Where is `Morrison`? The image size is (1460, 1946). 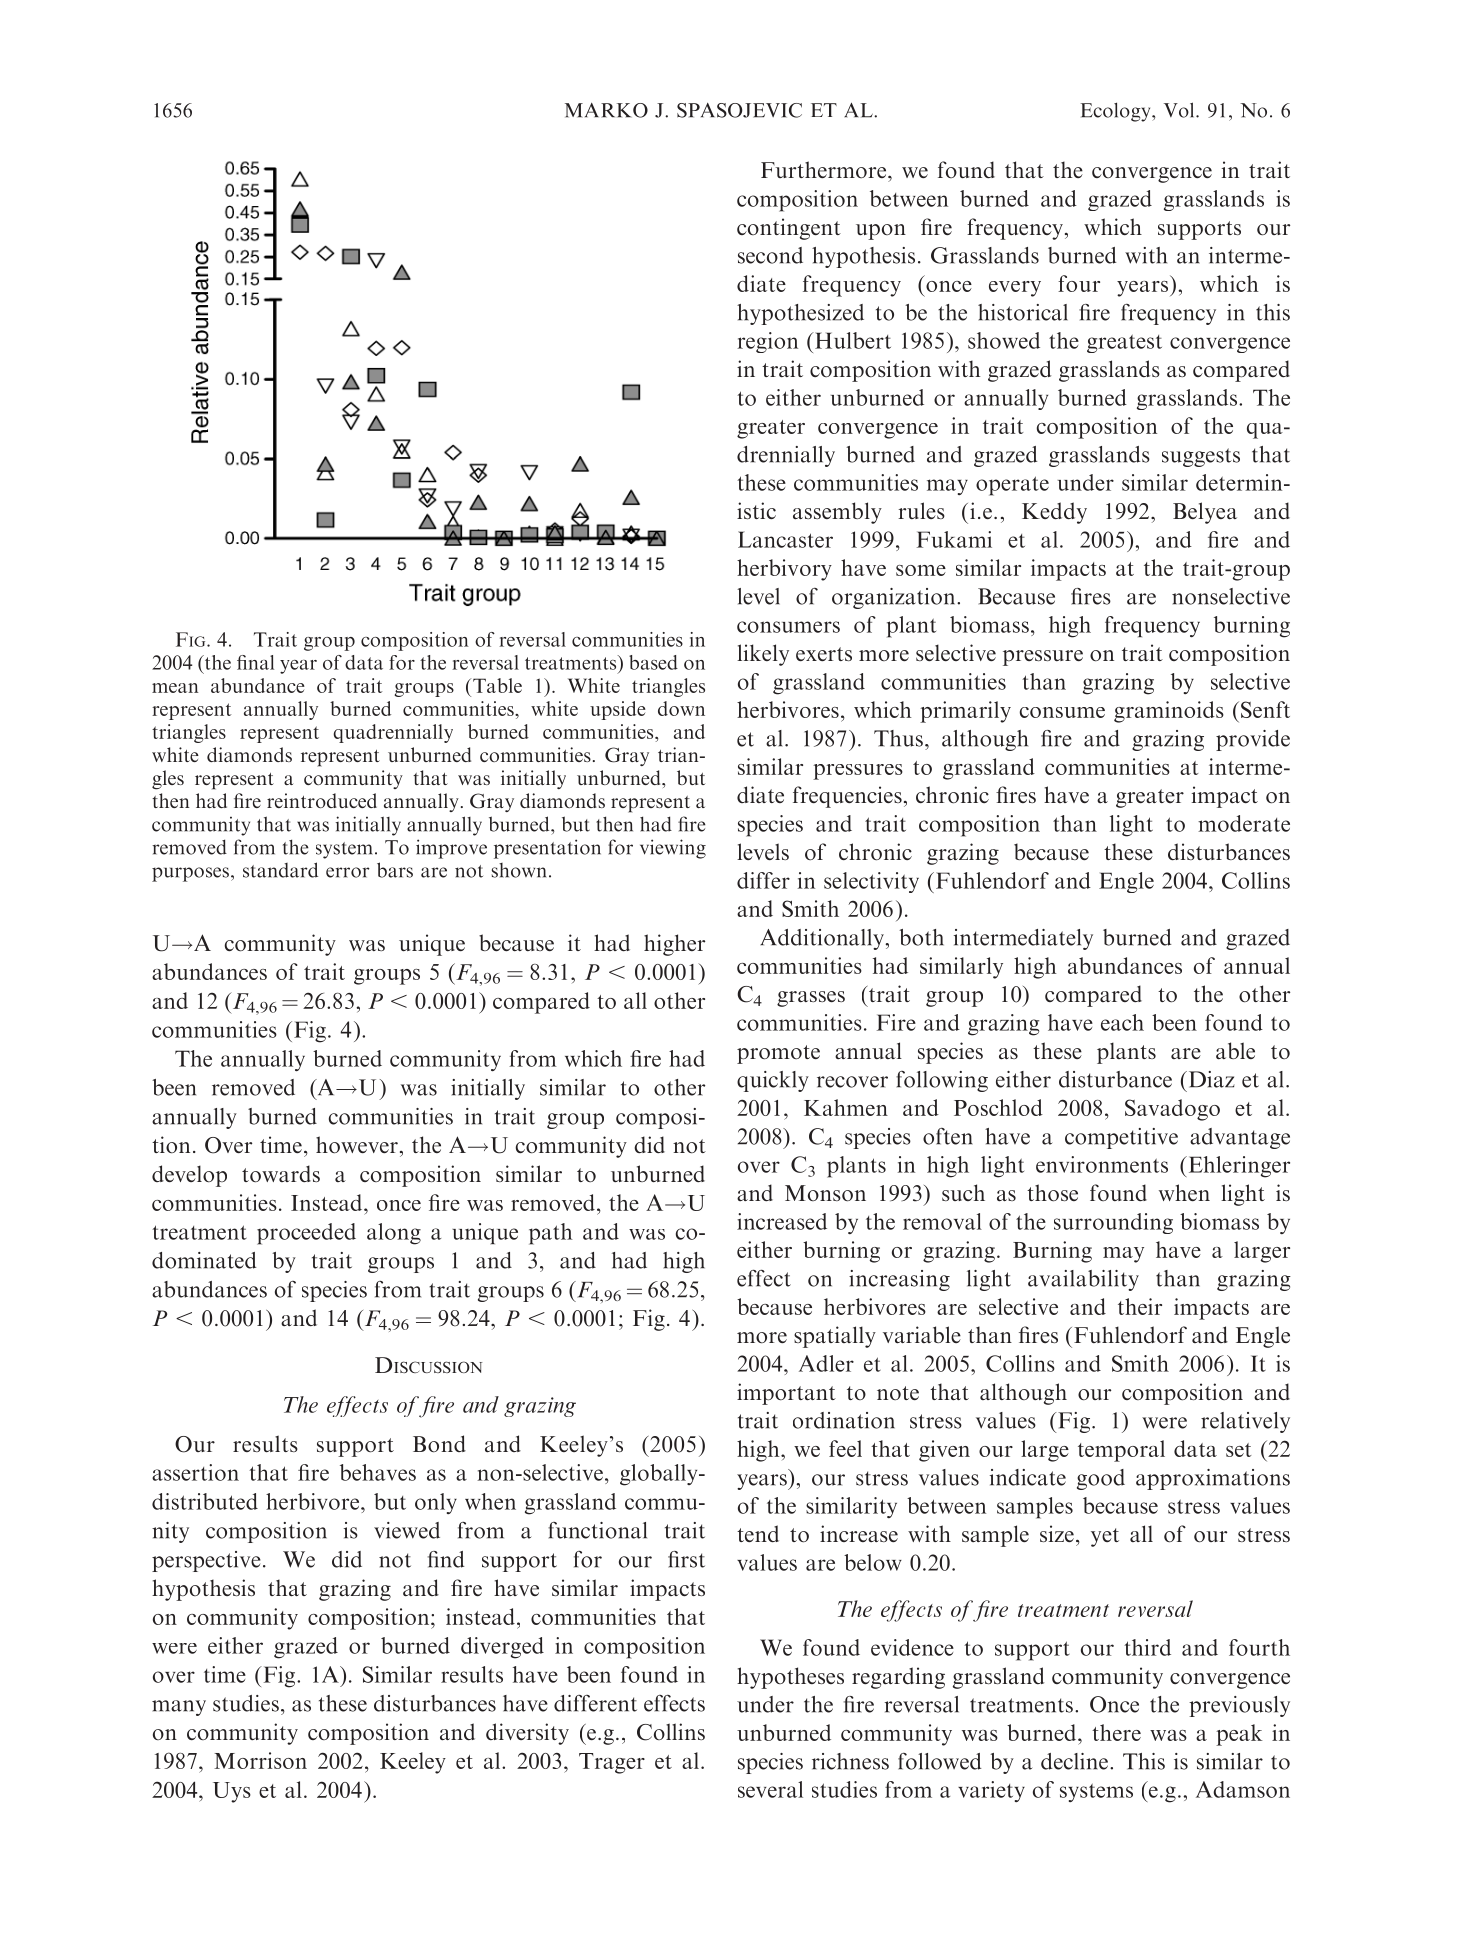 Morrison is located at coordinates (260, 1760).
